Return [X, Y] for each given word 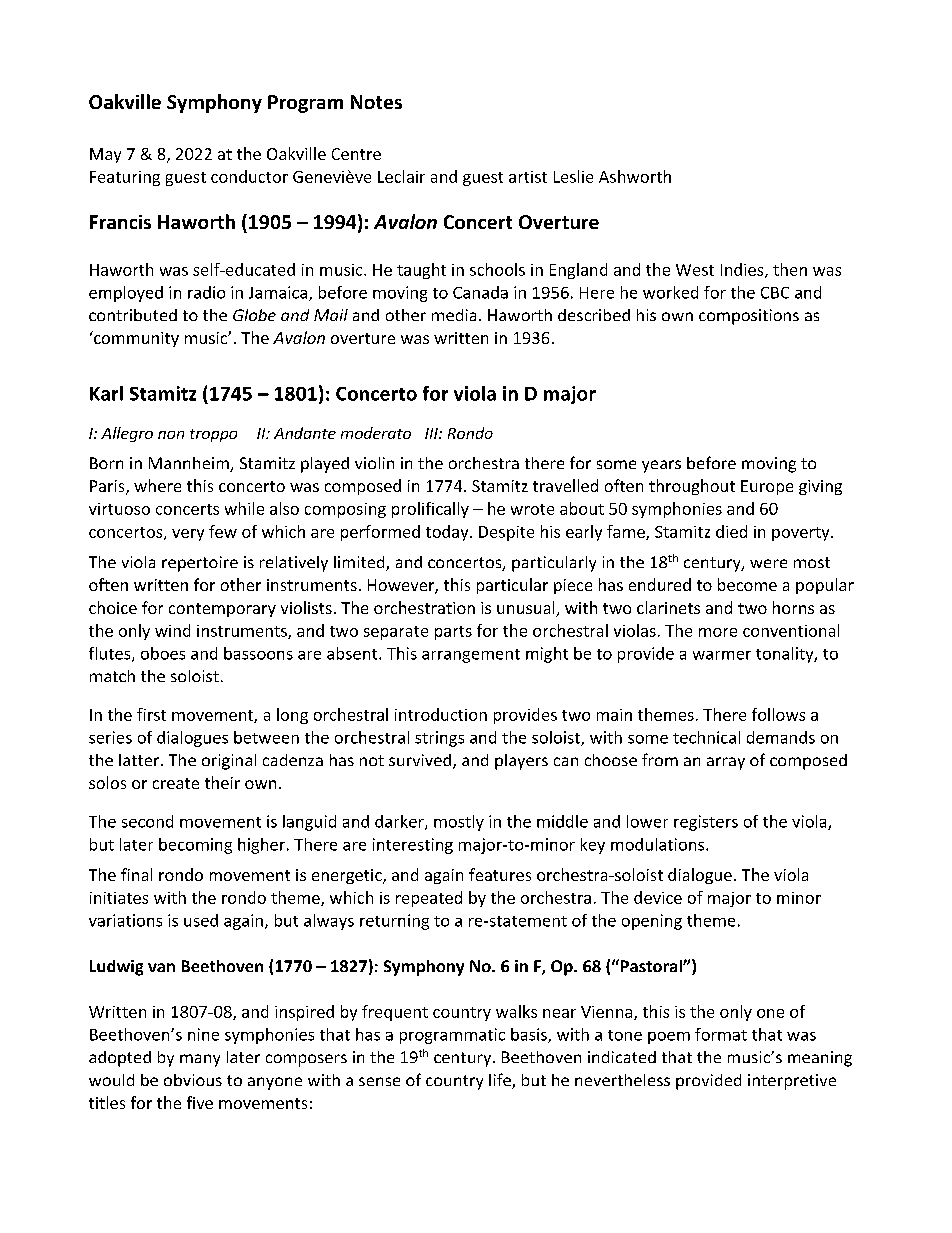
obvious [193, 1080]
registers [706, 823]
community [135, 339]
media [454, 315]
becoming [195, 846]
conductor [249, 176]
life [501, 1081]
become [747, 584]
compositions [749, 317]
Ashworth [635, 176]
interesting [413, 846]
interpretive [792, 1082]
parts [453, 633]
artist [528, 177]
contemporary [222, 610]
